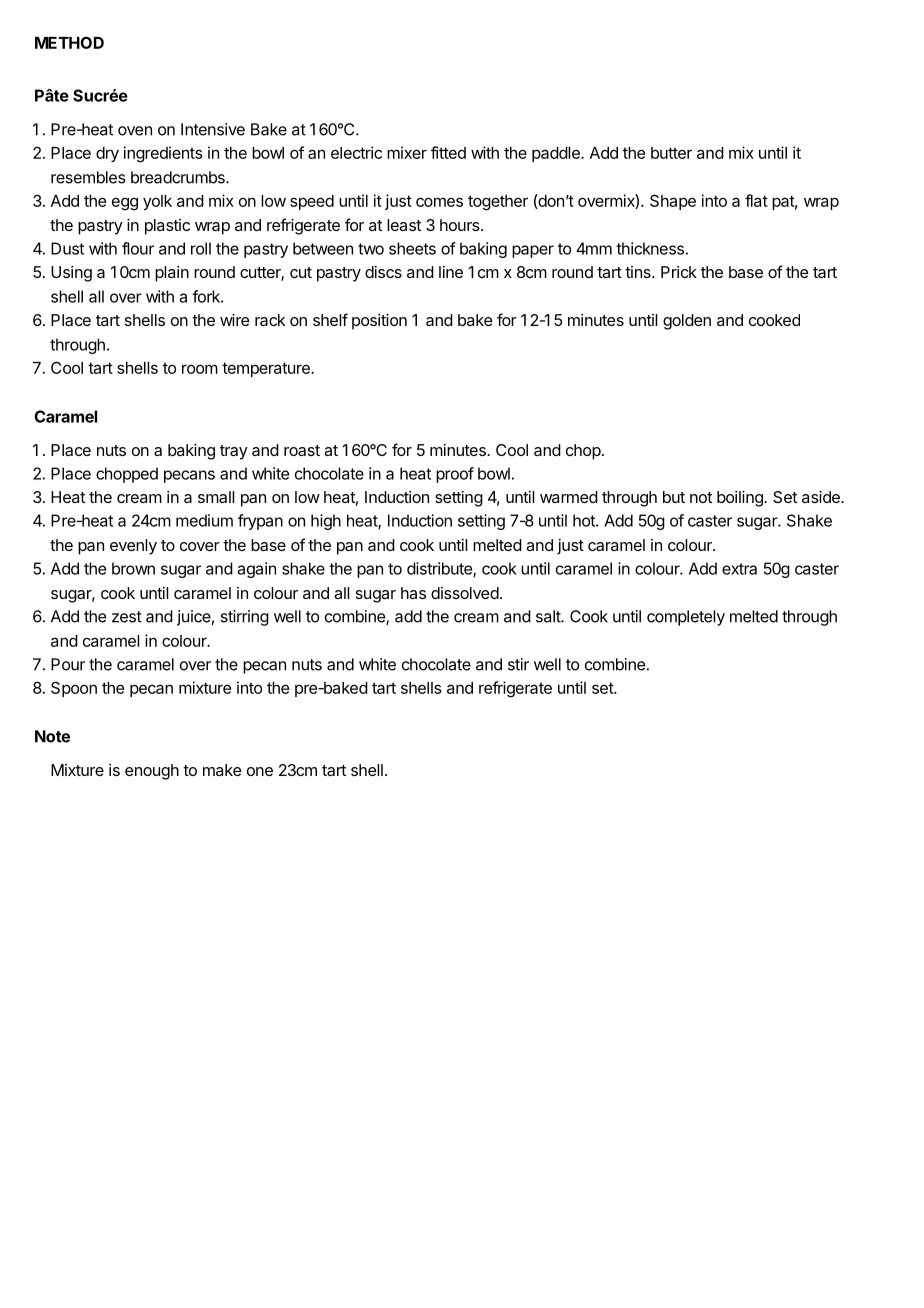 The height and width of the page is (1308, 924). Describe the element at coordinates (152, 772) in the page. I see `enough` at that location.
